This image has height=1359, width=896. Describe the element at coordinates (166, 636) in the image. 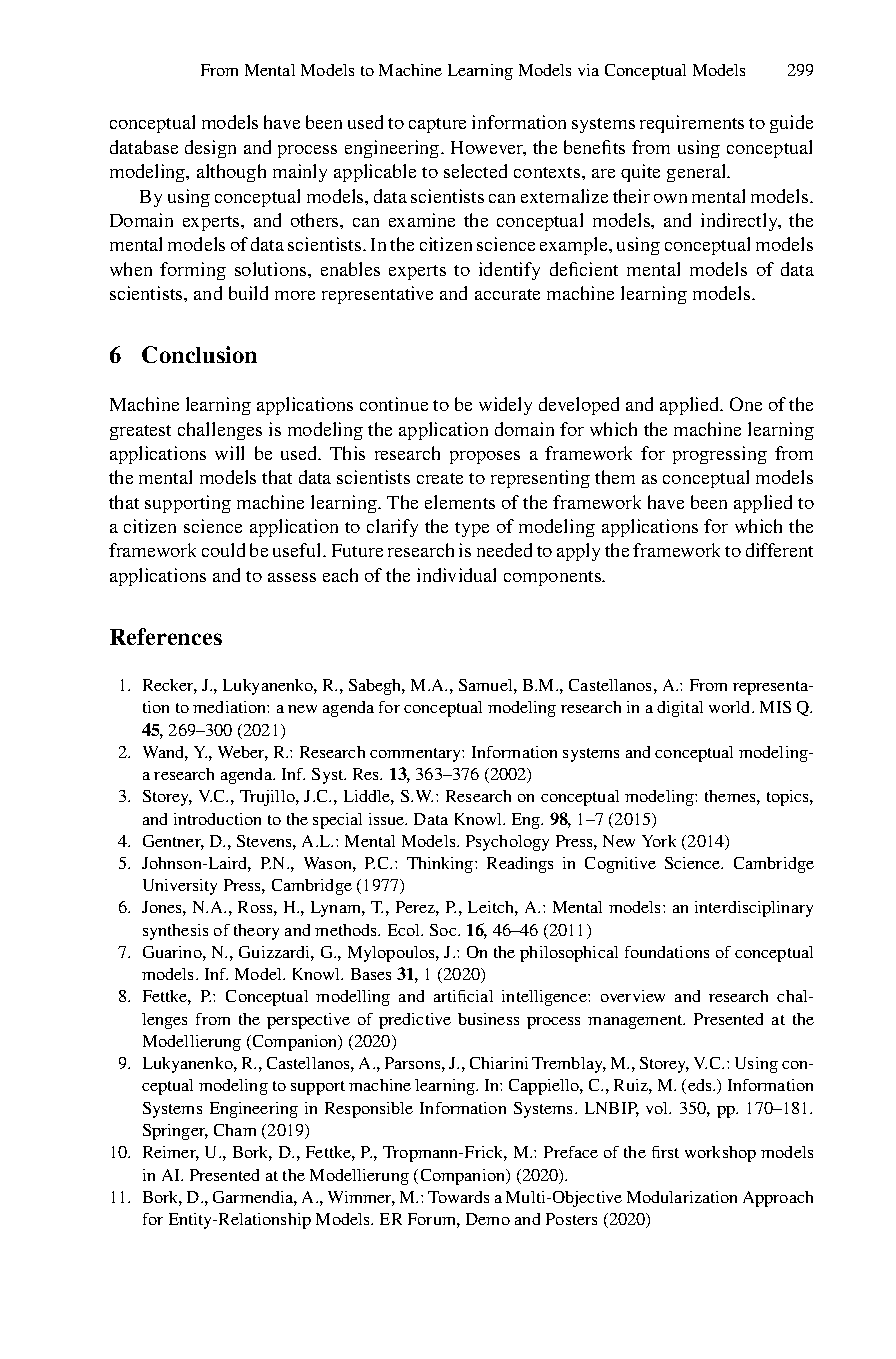

I see `References` at that location.
